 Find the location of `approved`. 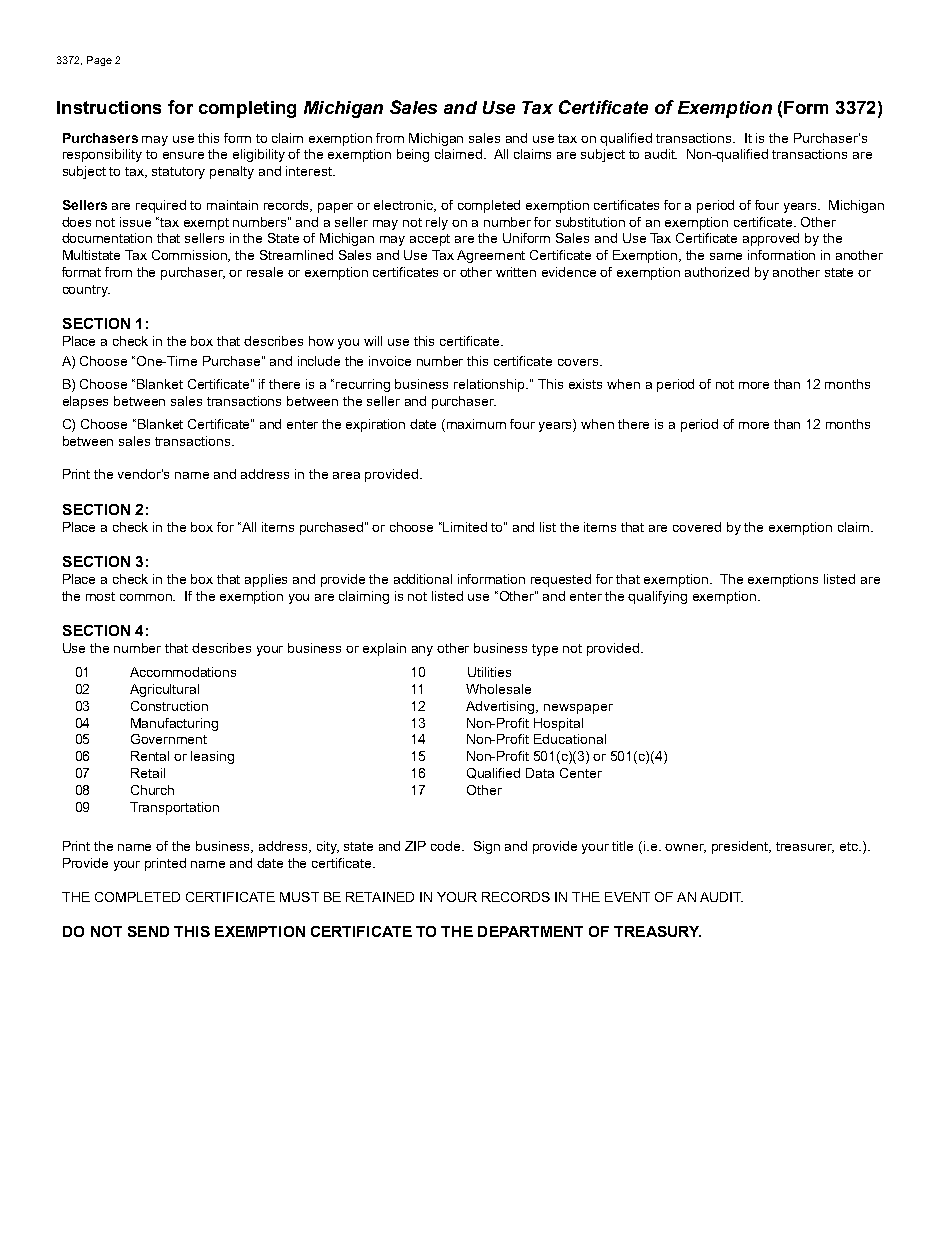

approved is located at coordinates (771, 239).
